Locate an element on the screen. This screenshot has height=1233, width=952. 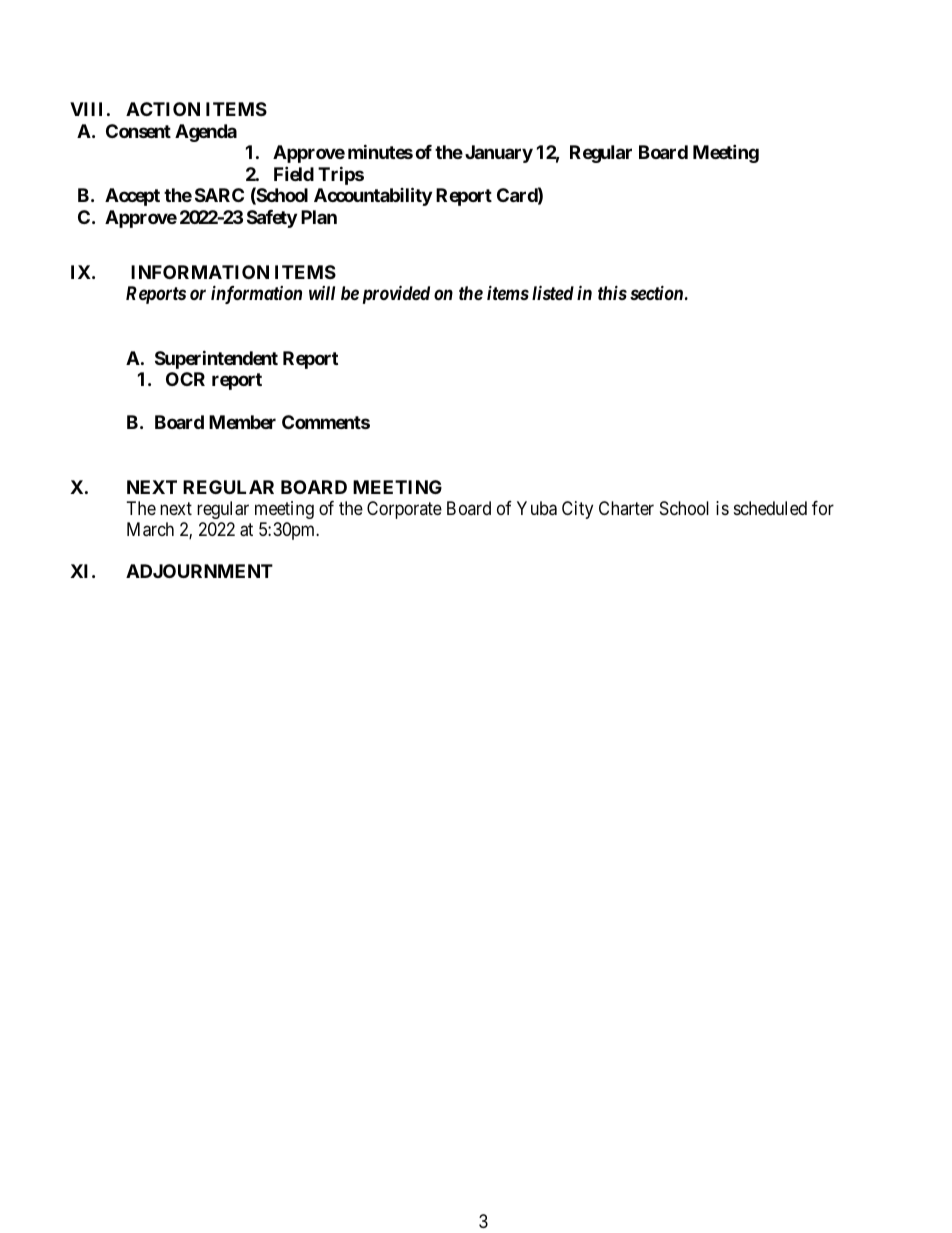
OCR is located at coordinates (185, 379).
